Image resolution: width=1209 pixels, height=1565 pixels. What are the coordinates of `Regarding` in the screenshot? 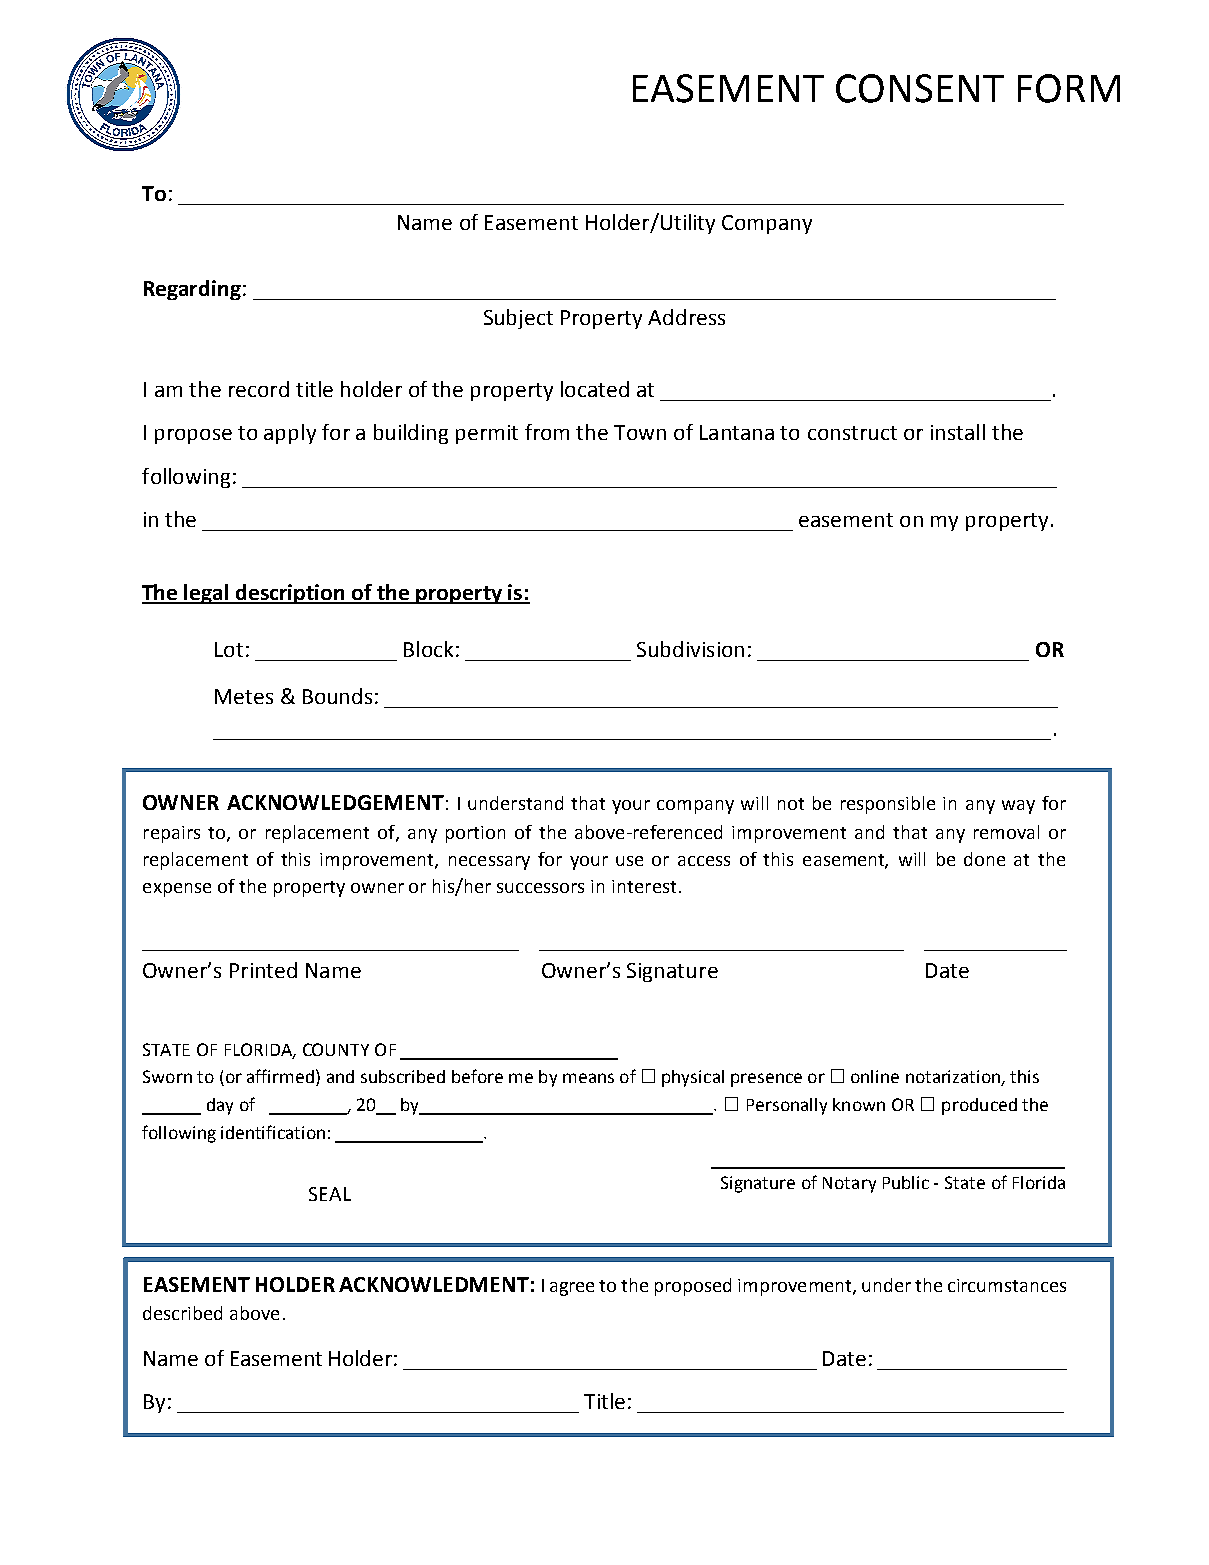 It's located at (192, 290).
